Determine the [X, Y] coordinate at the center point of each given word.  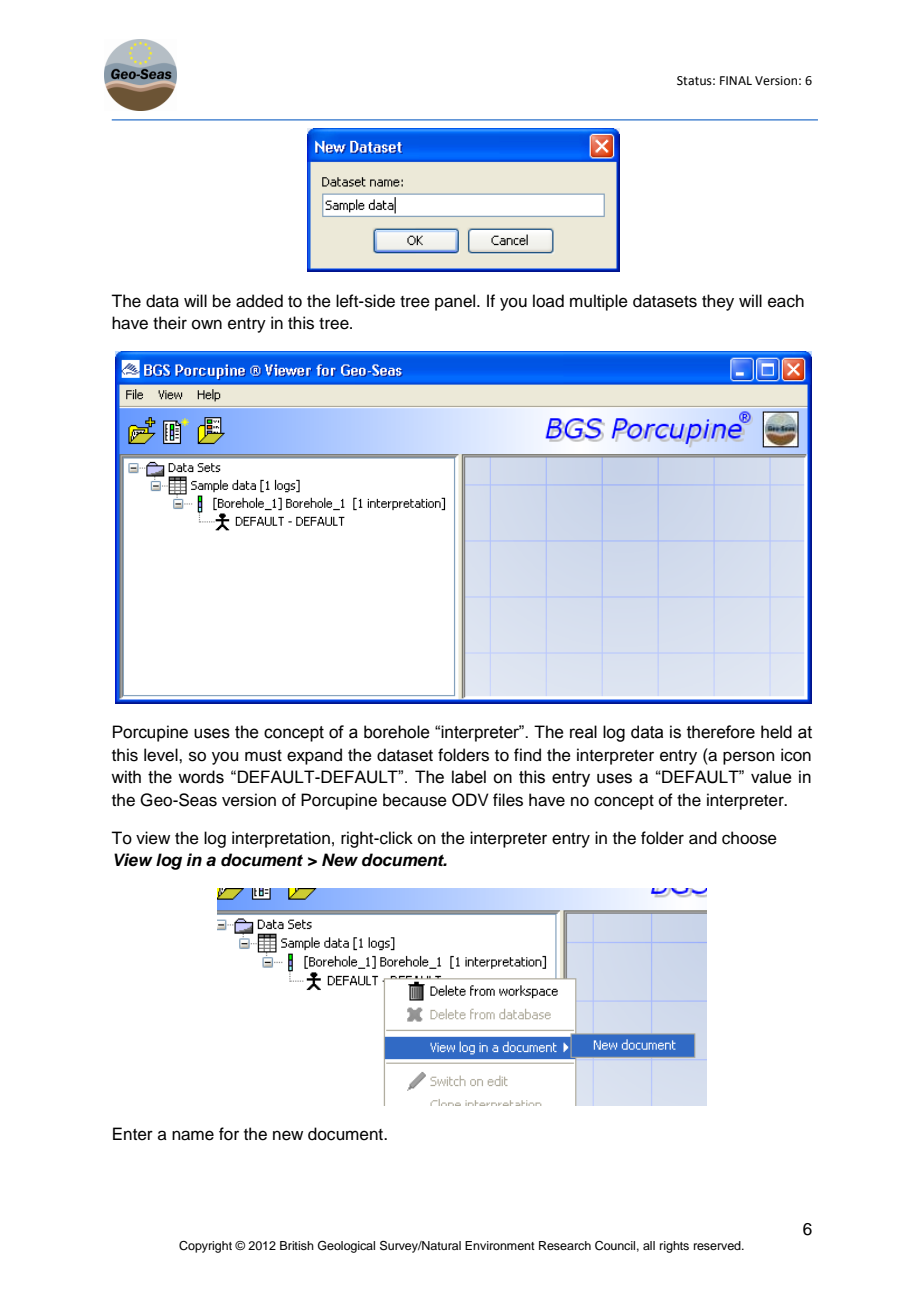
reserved [718, 1245]
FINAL [736, 80]
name [193, 1135]
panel [456, 302]
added [259, 301]
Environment [500, 1245]
